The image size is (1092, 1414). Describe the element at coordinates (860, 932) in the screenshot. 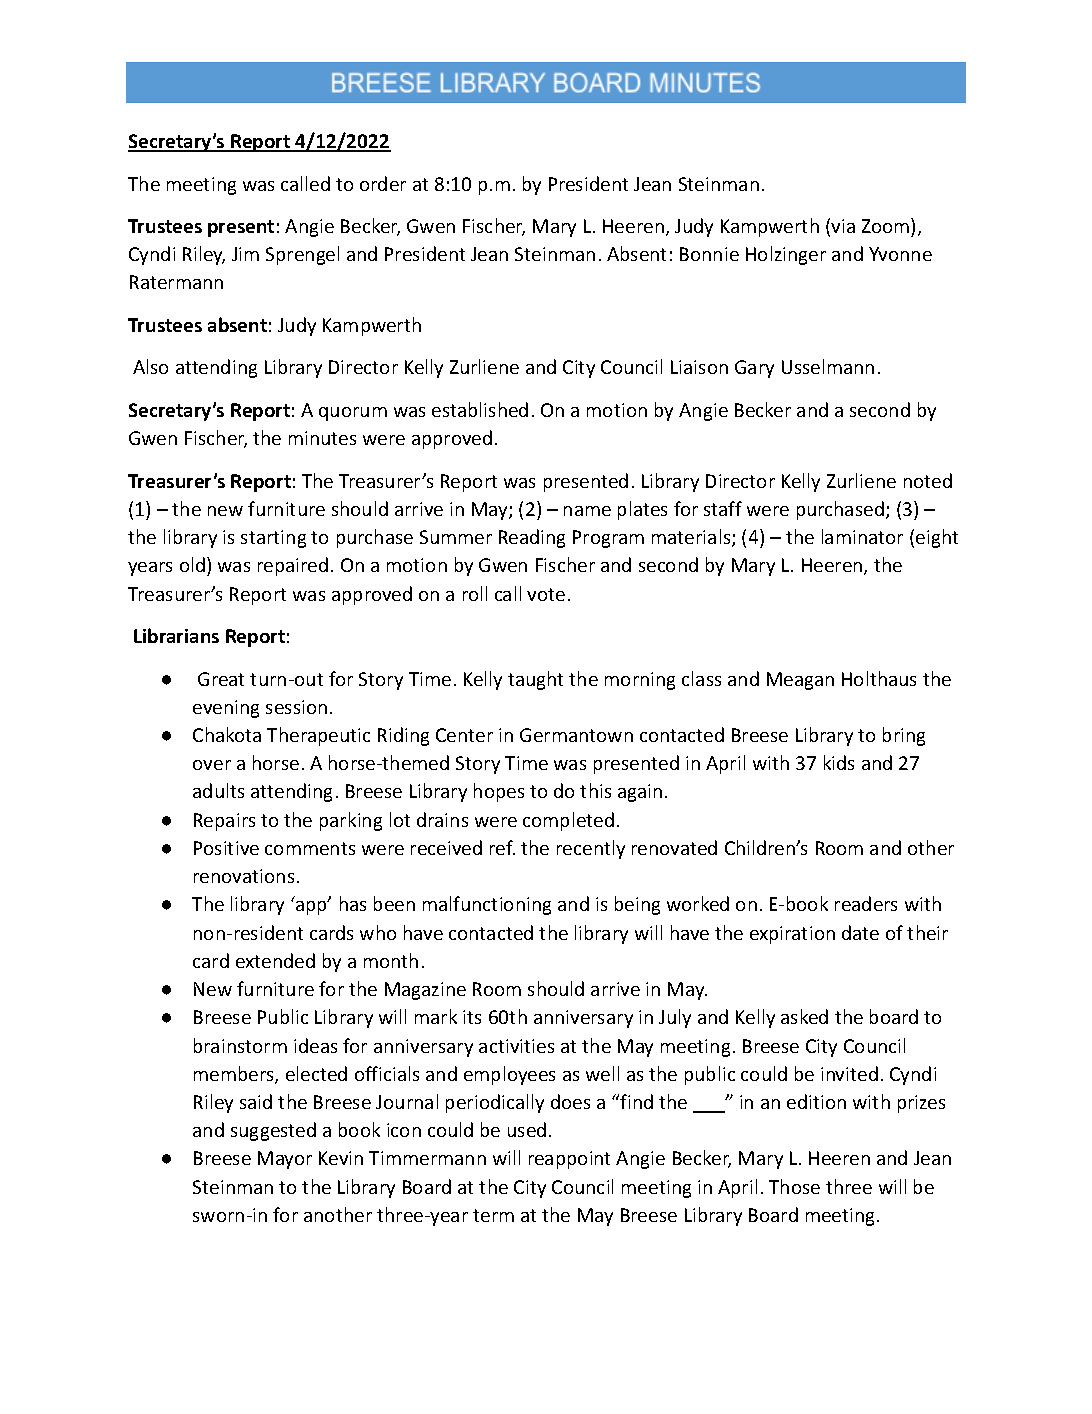

I see `date` at that location.
